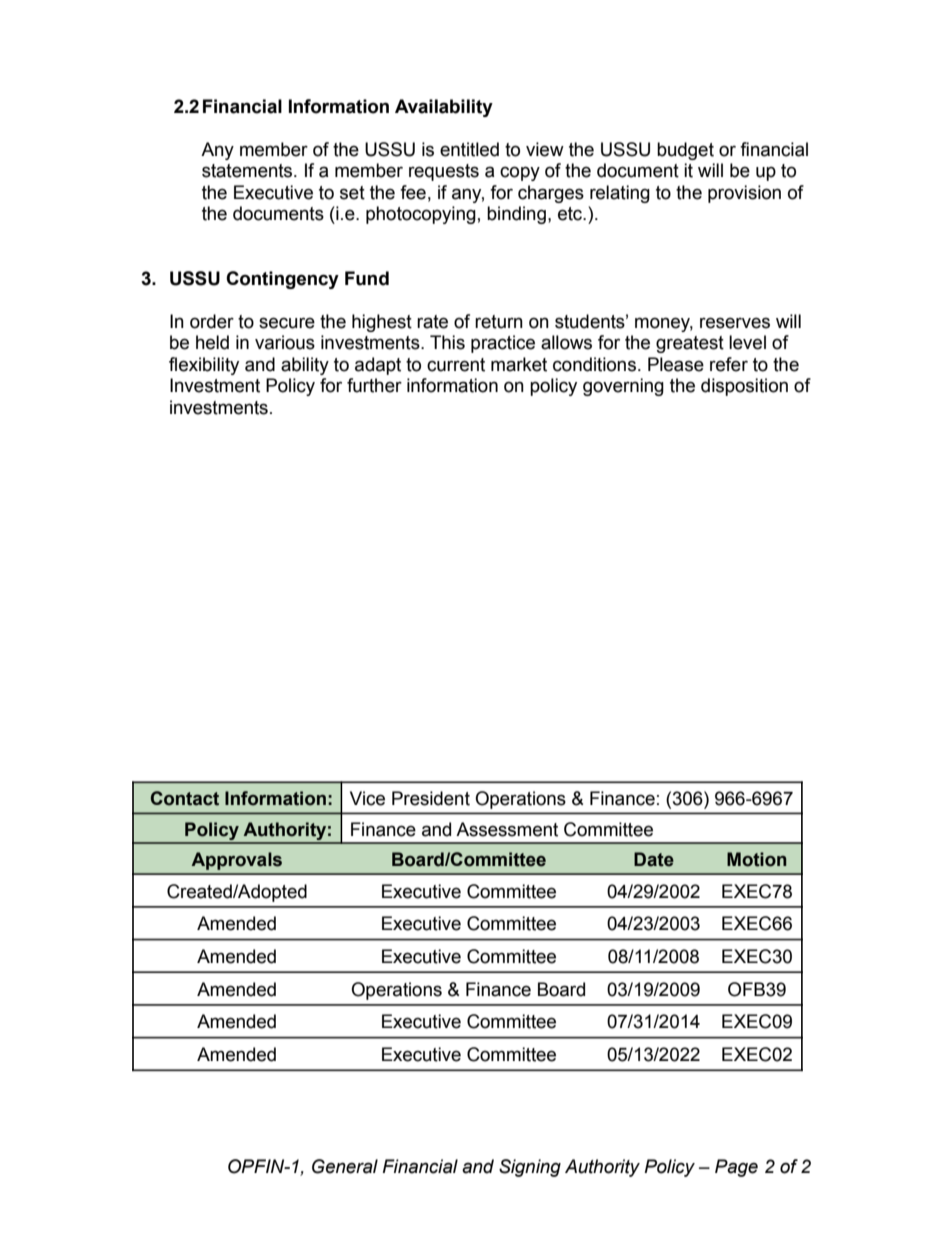 This screenshot has width=952, height=1233. Describe the element at coordinates (248, 171) in the screenshot. I see `statements` at that location.
